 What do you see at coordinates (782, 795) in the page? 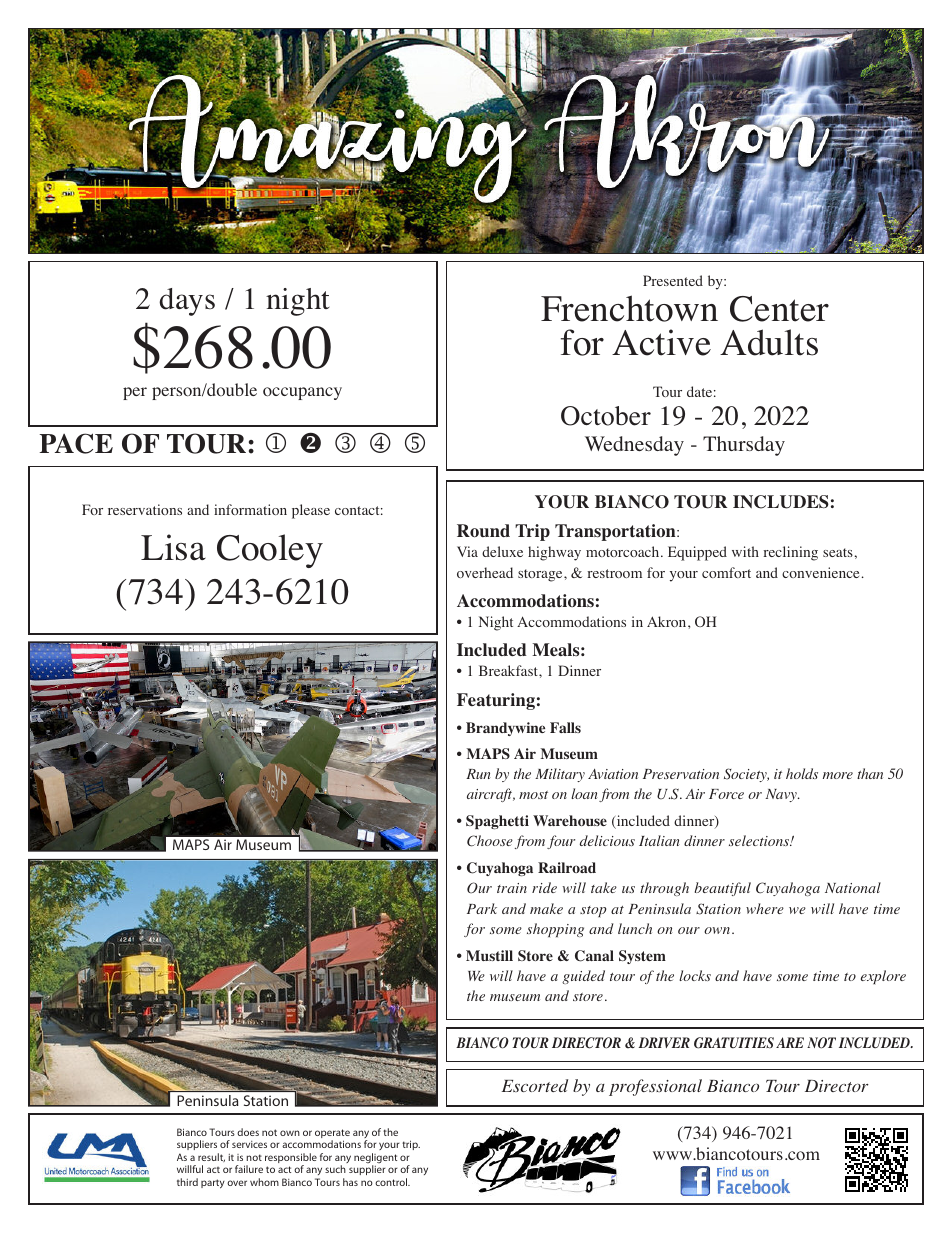
I see `Navy` at bounding box center [782, 795].
